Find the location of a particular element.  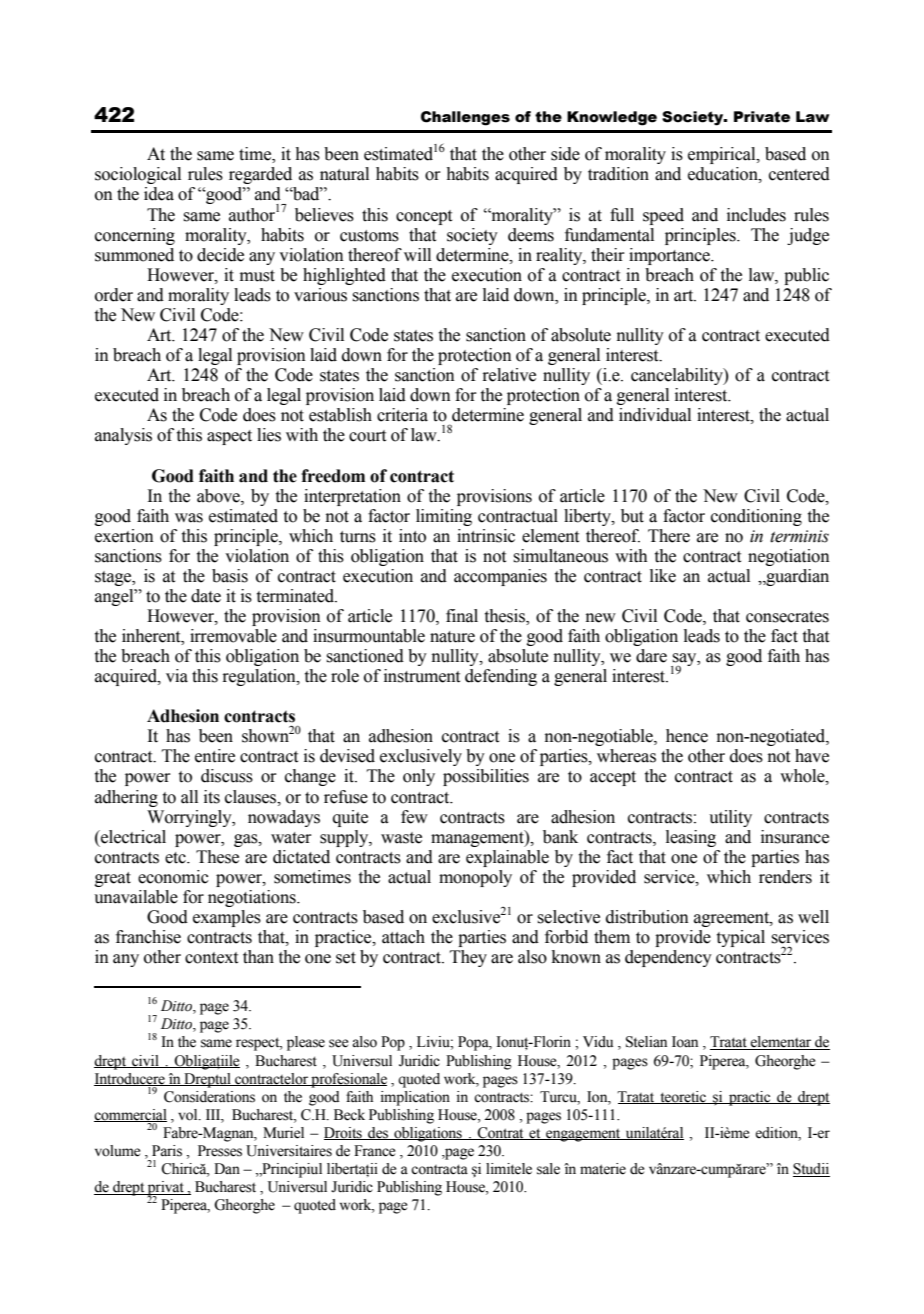

Presses is located at coordinates (220, 1151).
